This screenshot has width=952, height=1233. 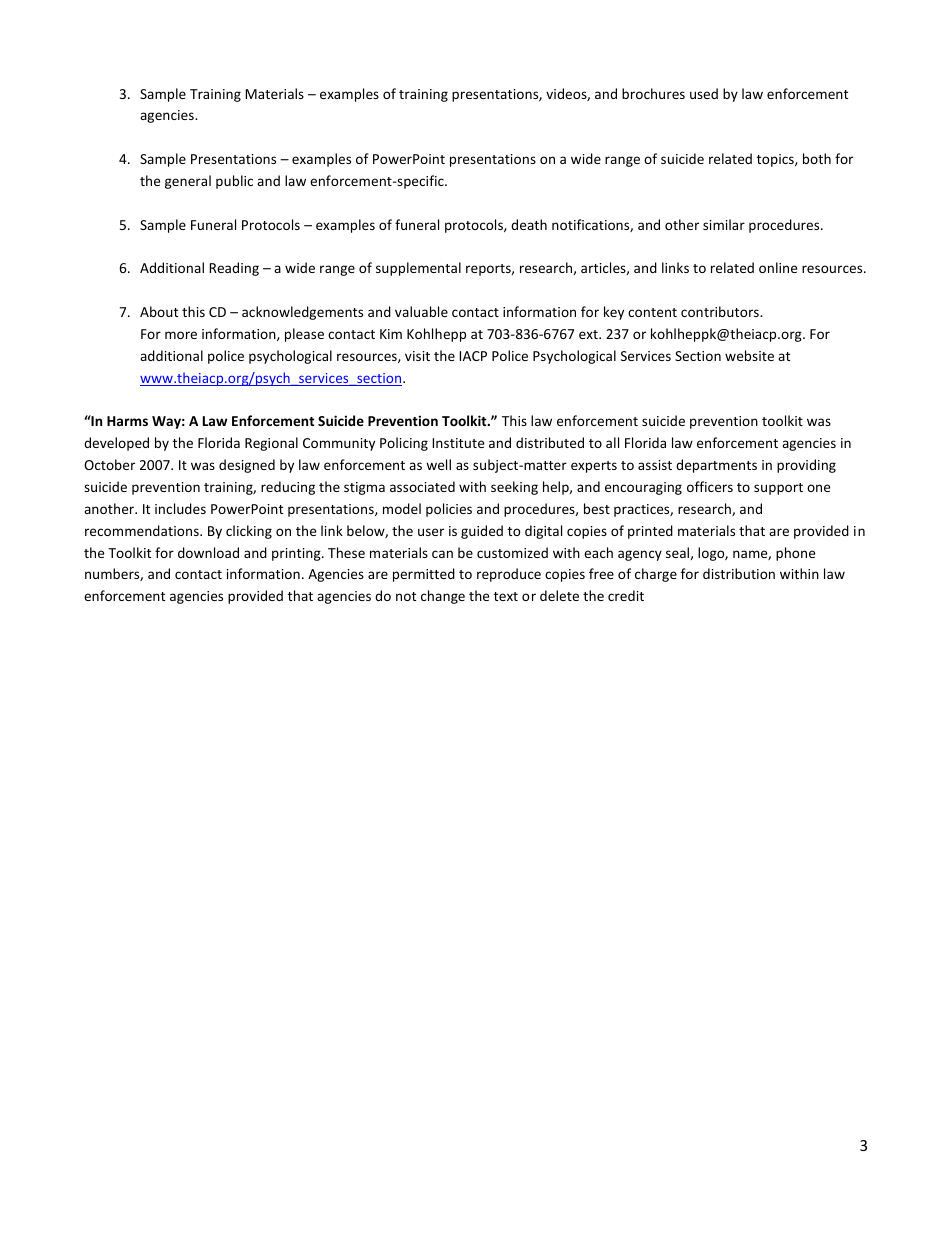 I want to click on topics, so click(x=776, y=160).
